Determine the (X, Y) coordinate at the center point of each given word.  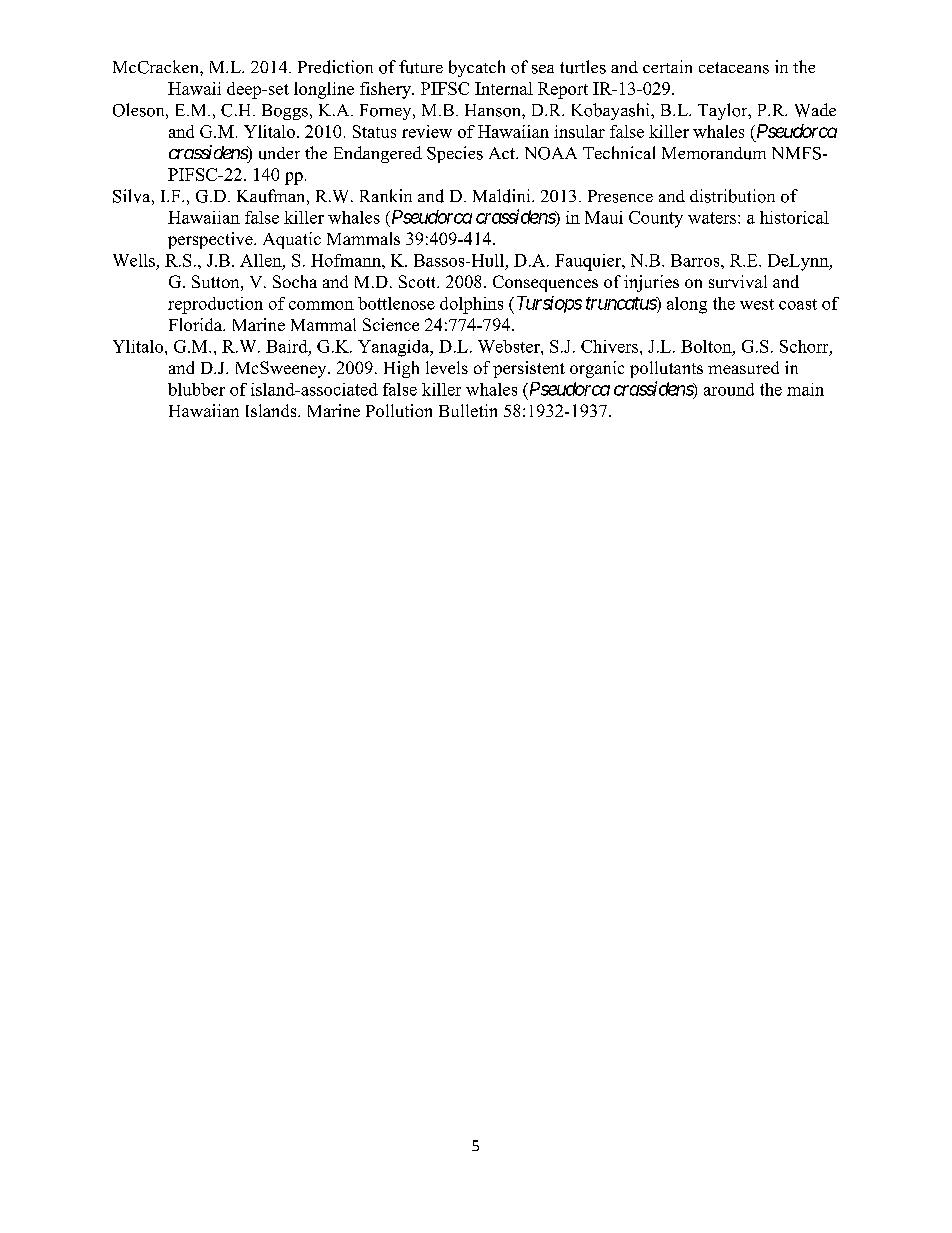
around (729, 389)
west (757, 304)
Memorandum (714, 153)
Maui (604, 217)
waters (713, 218)
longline (324, 90)
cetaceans (734, 68)
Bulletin (468, 410)
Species (455, 154)
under (279, 153)
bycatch (477, 68)
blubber (196, 389)
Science (391, 324)
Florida (196, 324)
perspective (211, 240)
